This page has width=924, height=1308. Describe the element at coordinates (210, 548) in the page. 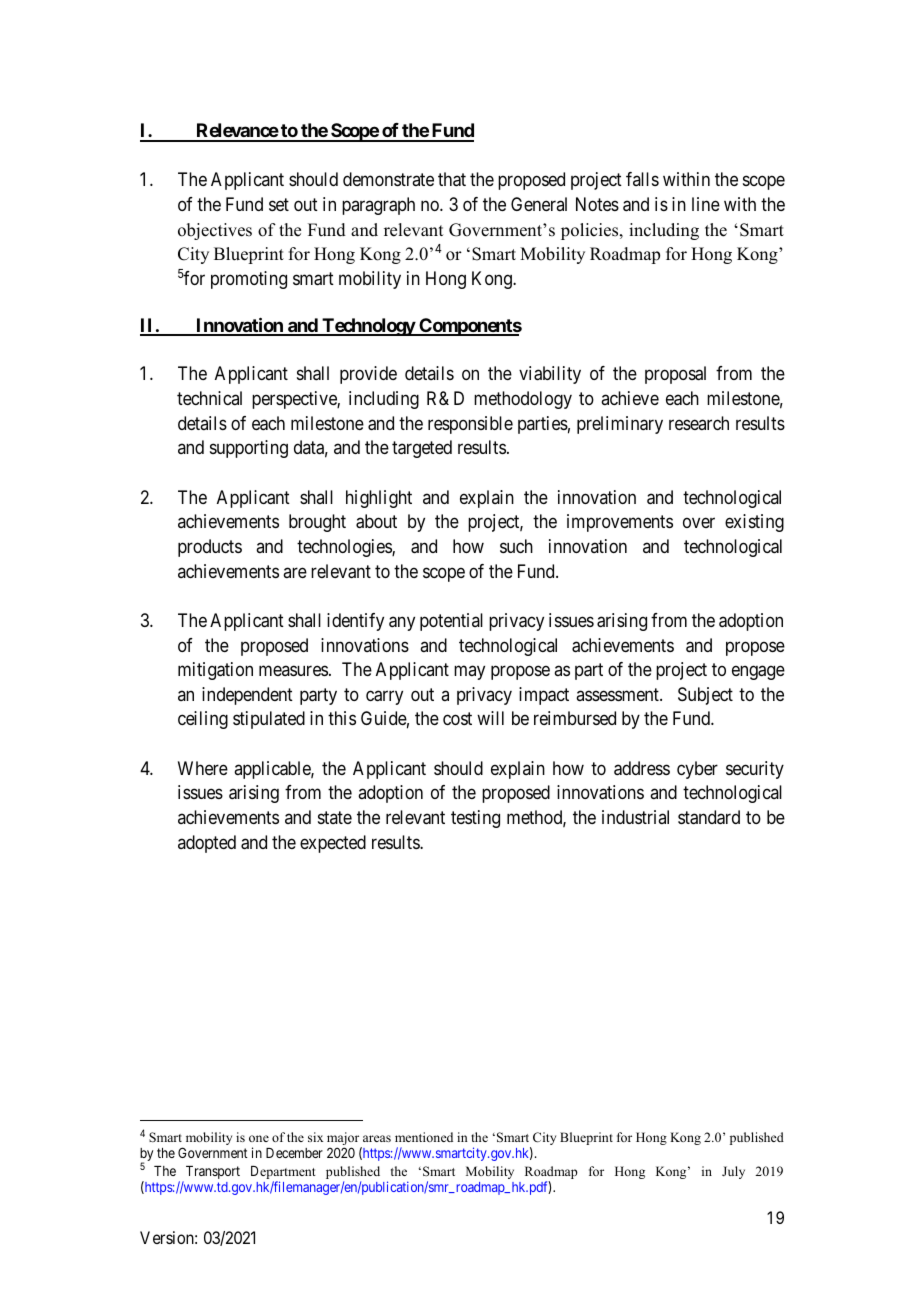

I see `products` at that location.
